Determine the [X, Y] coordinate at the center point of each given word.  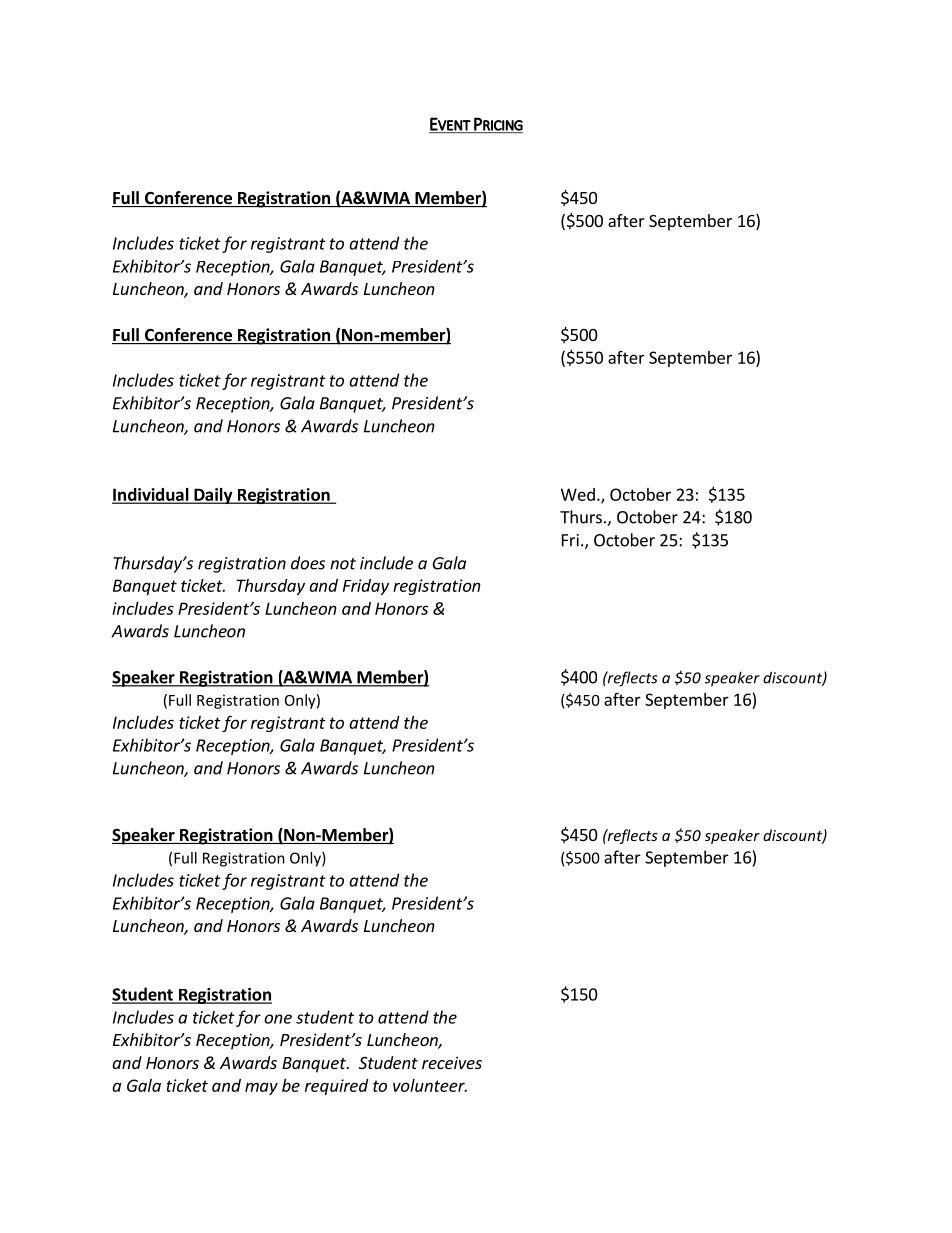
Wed [578, 494]
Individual [151, 495]
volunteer [430, 1085]
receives [452, 1062]
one [278, 1019]
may [261, 1088]
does [308, 563]
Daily [213, 496]
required [336, 1087]
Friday [366, 587]
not [343, 564]
